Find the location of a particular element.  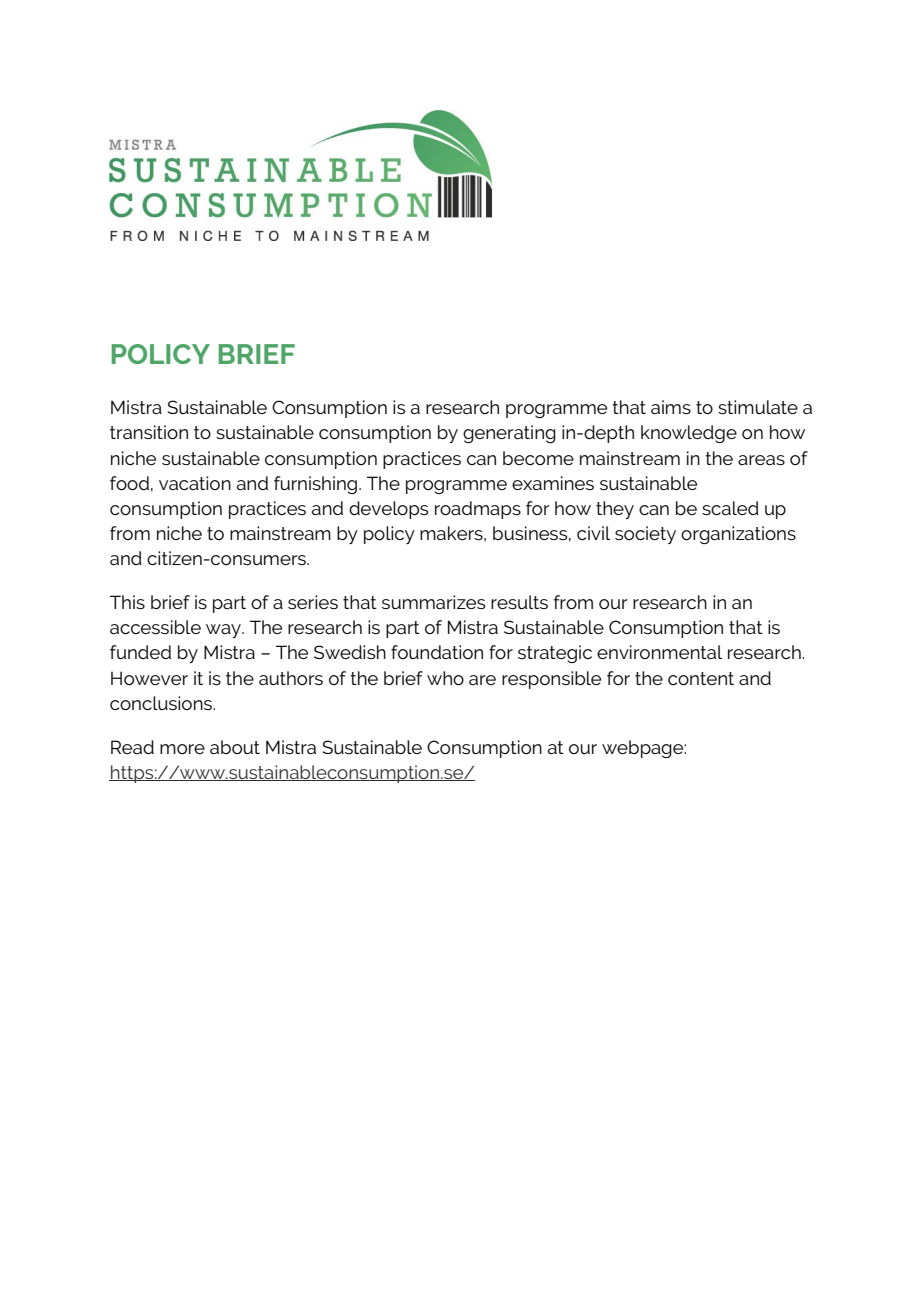

aims is located at coordinates (671, 407).
